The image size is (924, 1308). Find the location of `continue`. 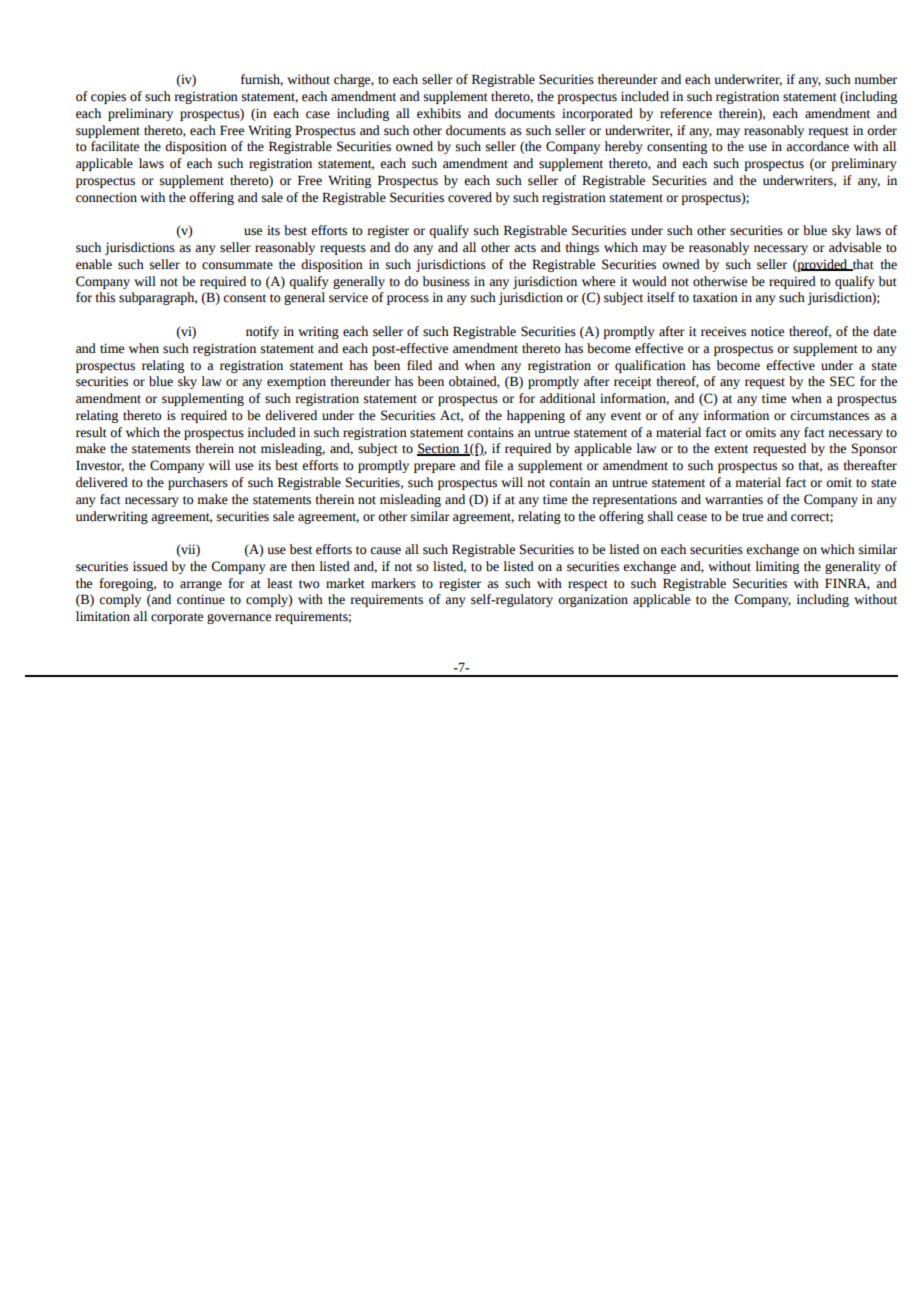

continue is located at coordinates (201, 599).
